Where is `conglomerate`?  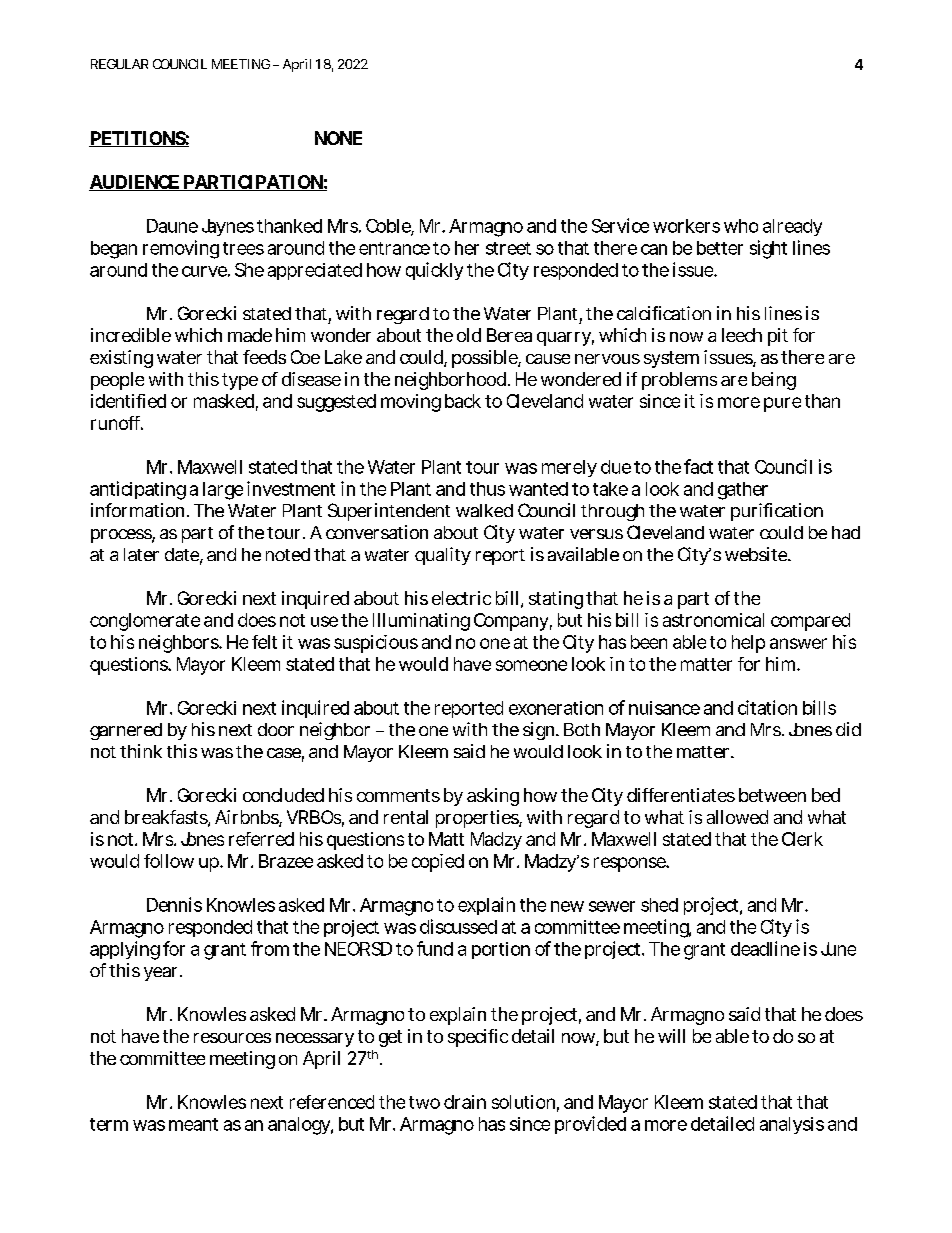
conglomerate is located at coordinates (145, 622).
